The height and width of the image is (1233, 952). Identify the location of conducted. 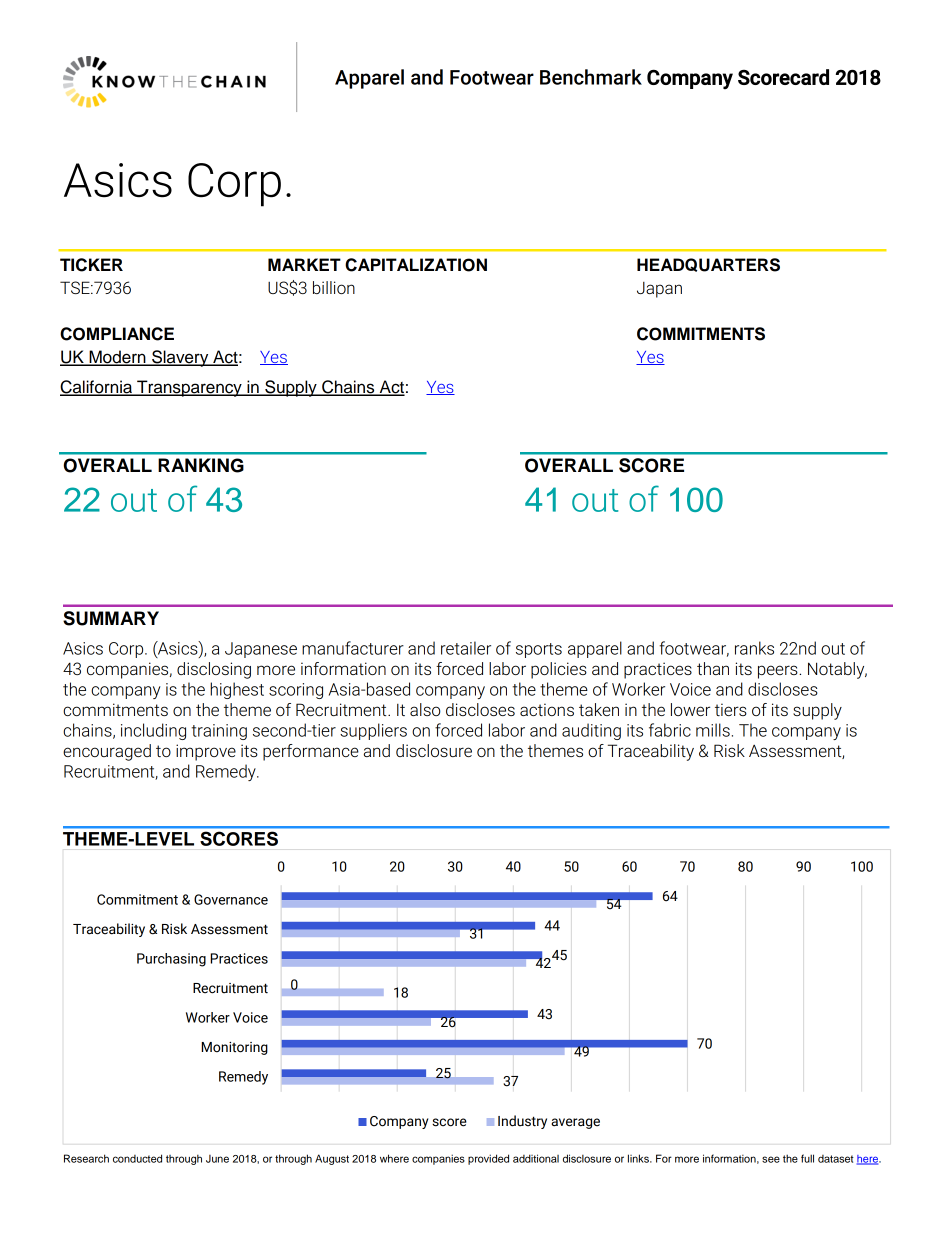
(137, 1158).
